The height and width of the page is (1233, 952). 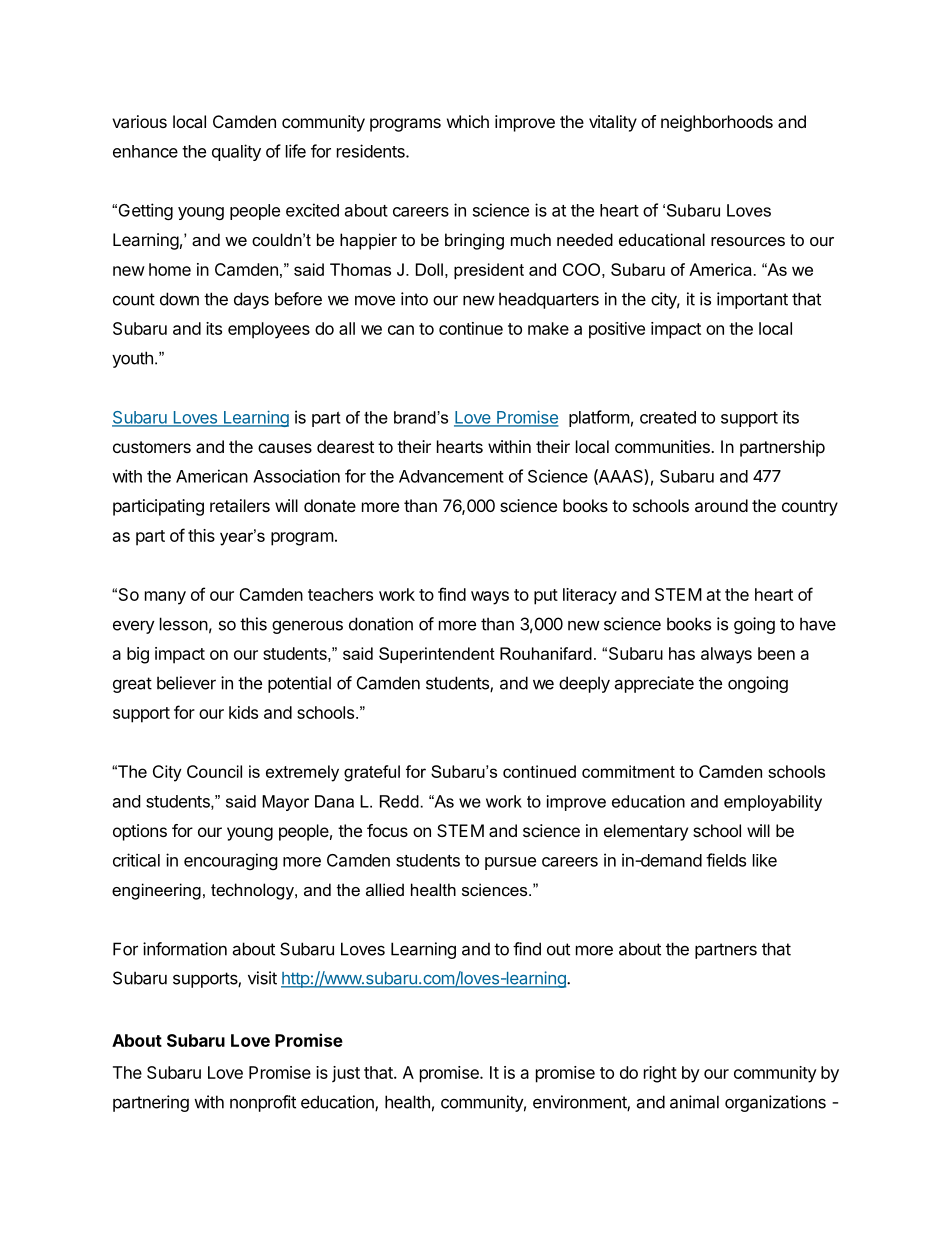 What do you see at coordinates (773, 803) in the page?
I see `employability` at bounding box center [773, 803].
